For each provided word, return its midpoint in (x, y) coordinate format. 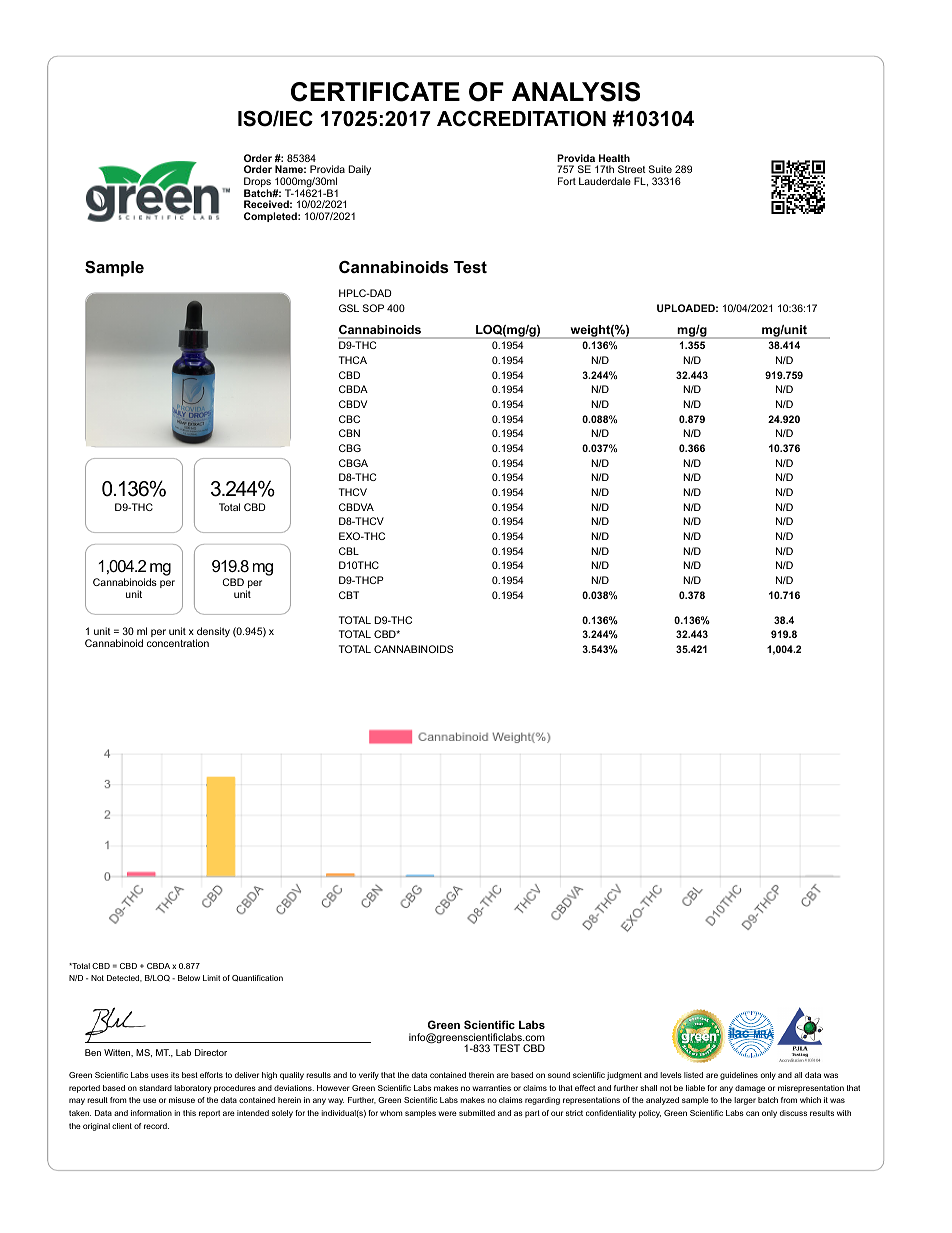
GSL (349, 308)
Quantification (257, 978)
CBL (349, 551)
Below (189, 978)
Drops (257, 183)
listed (693, 1075)
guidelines (739, 1076)
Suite (660, 169)
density (213, 633)
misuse (182, 1100)
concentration (178, 643)
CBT (349, 595)
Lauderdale (605, 181)
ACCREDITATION (521, 118)
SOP (373, 308)
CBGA (353, 463)
